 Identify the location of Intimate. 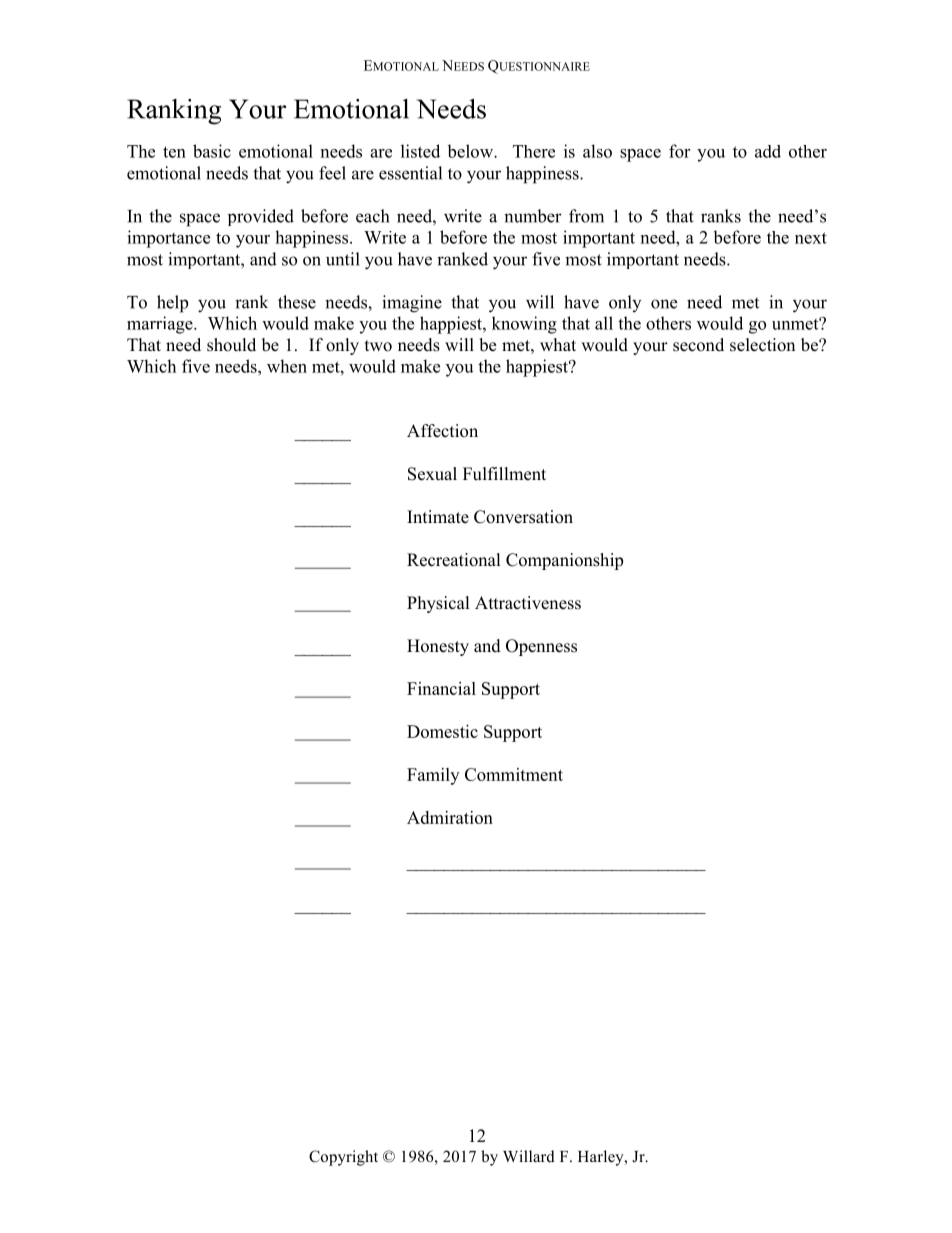
(438, 517).
